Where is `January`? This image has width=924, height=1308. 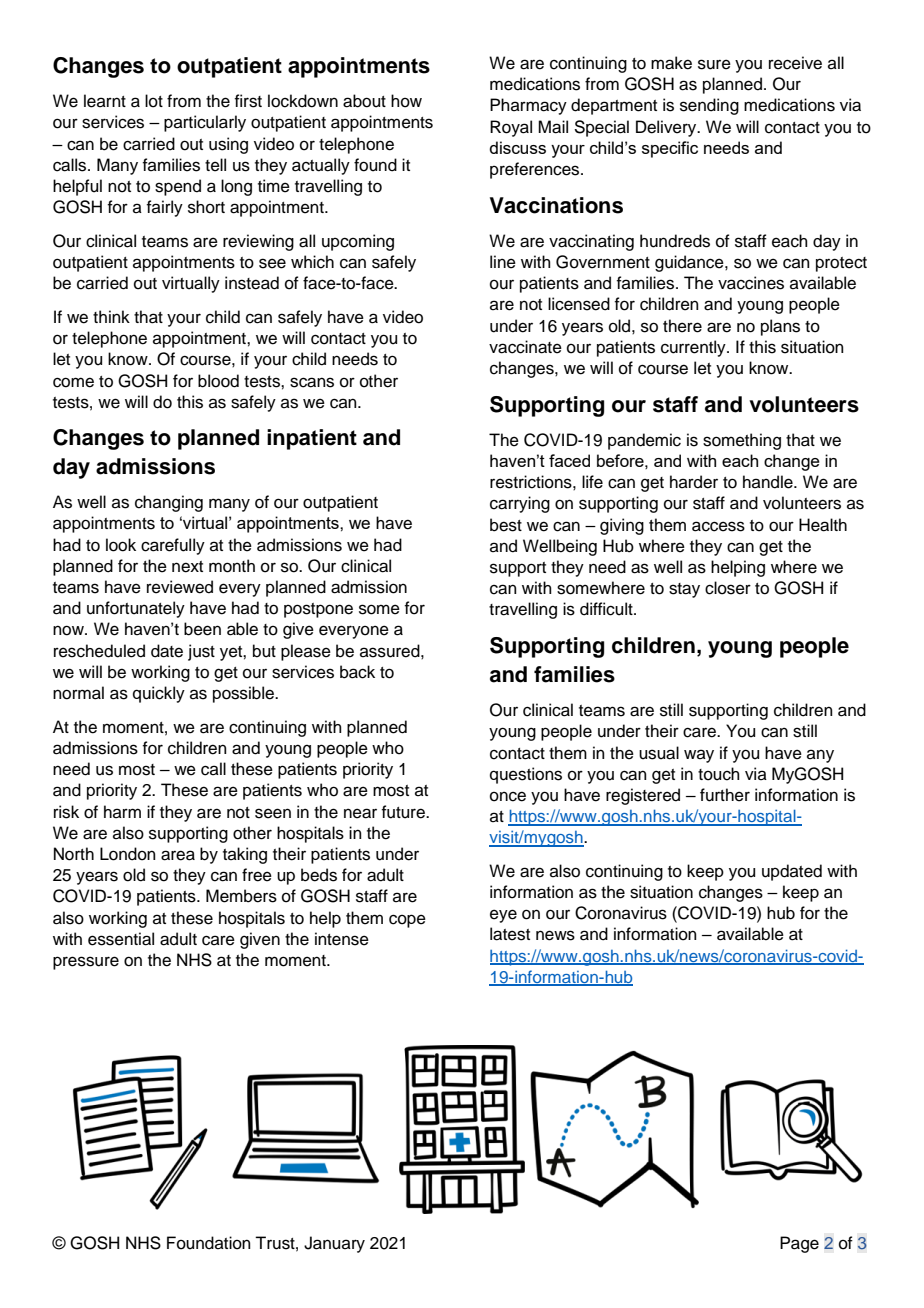 January is located at coordinates (334, 1244).
